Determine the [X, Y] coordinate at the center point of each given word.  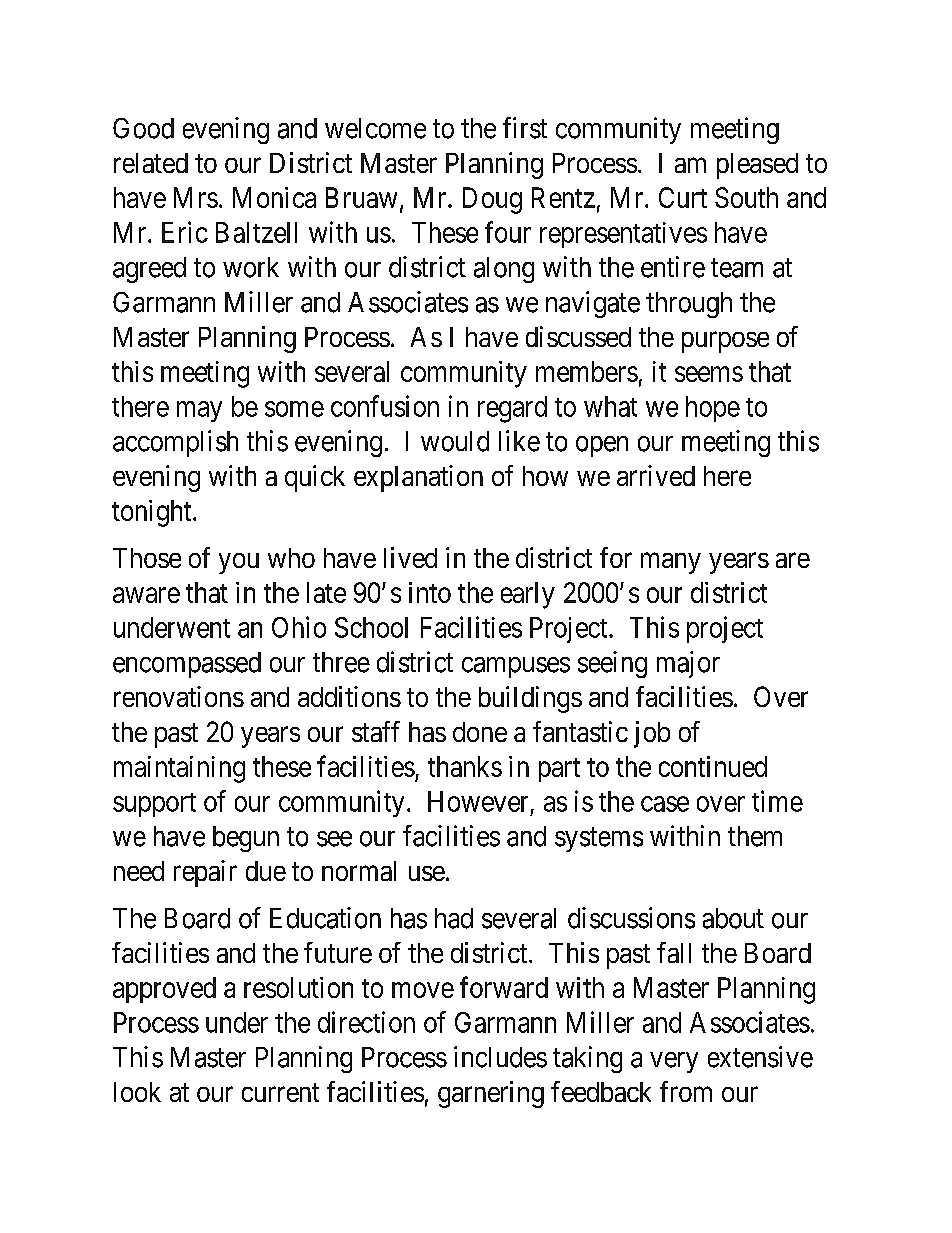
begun [246, 839]
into [430, 592]
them [755, 836]
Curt [683, 197]
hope [713, 409]
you [239, 563]
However [478, 801]
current [280, 1092]
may [199, 411]
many [671, 563]
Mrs [196, 197]
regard [512, 409]
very [674, 1062]
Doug [492, 200]
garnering [491, 1094]
